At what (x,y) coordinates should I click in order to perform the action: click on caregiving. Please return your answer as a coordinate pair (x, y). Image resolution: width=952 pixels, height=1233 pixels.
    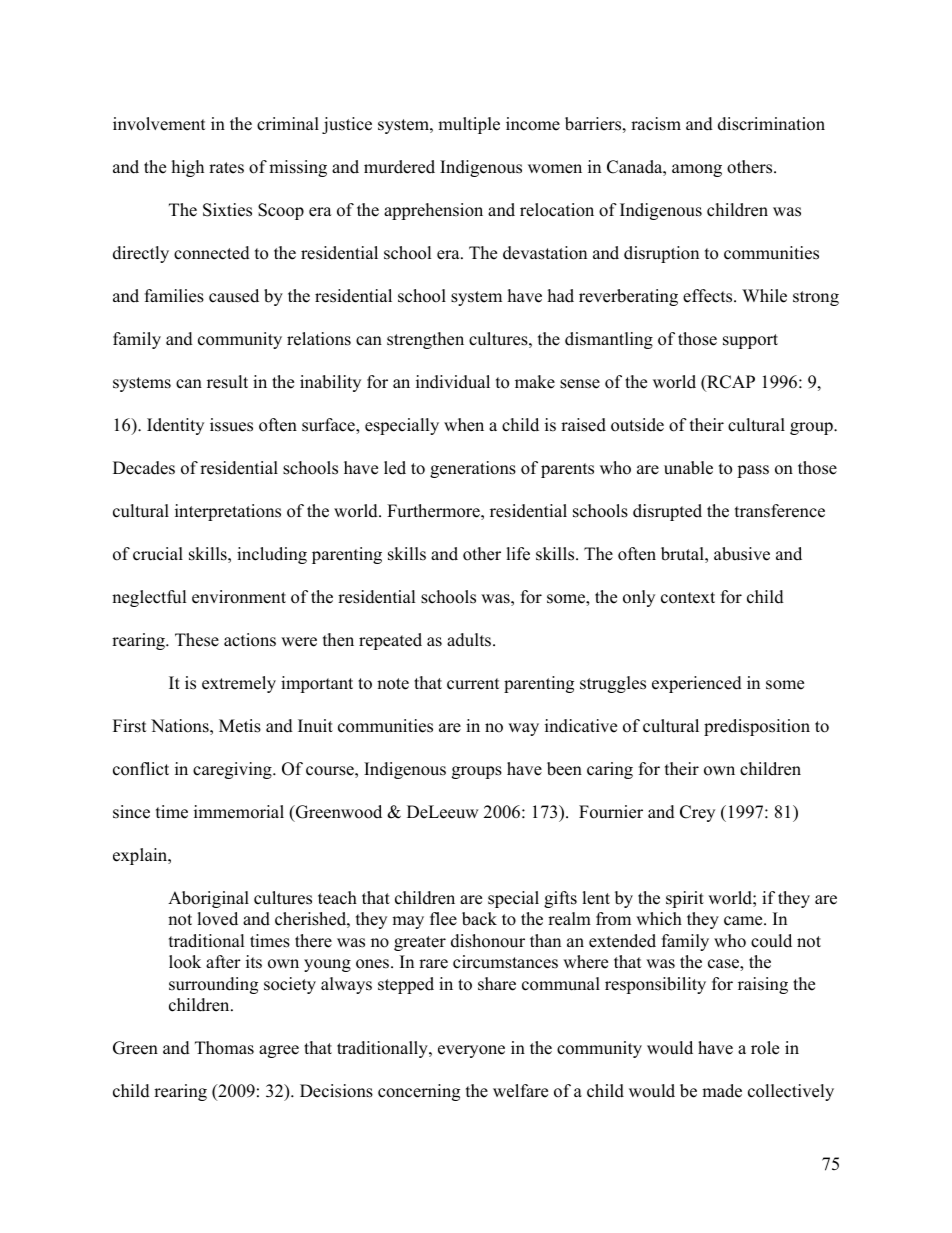
    Looking at the image, I should click on (233, 770).
